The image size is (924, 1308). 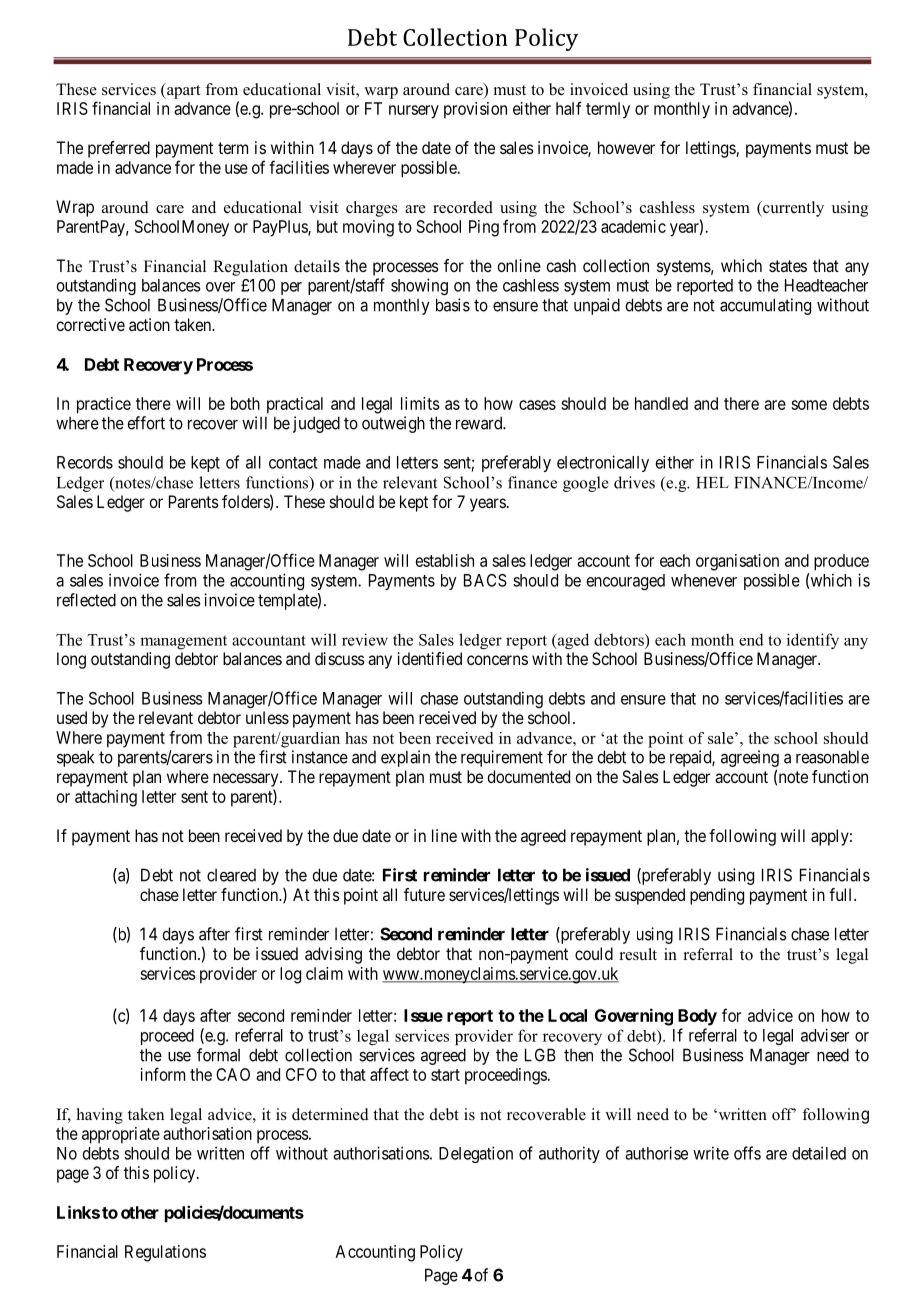 I want to click on currently, so click(x=792, y=209).
